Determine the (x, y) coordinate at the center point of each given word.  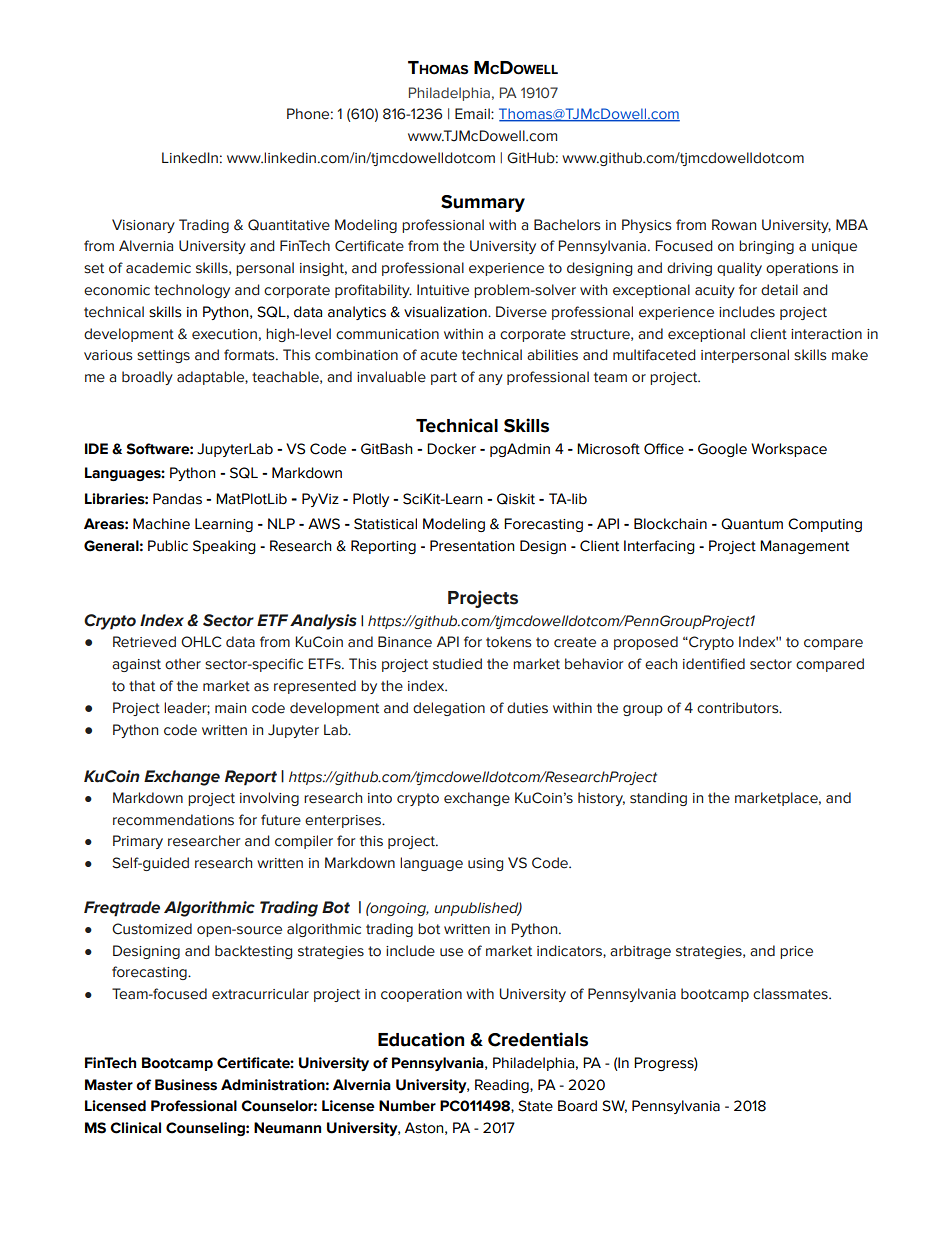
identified (714, 664)
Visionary (143, 226)
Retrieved (144, 642)
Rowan (734, 225)
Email (473, 114)
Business (186, 1085)
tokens (508, 642)
